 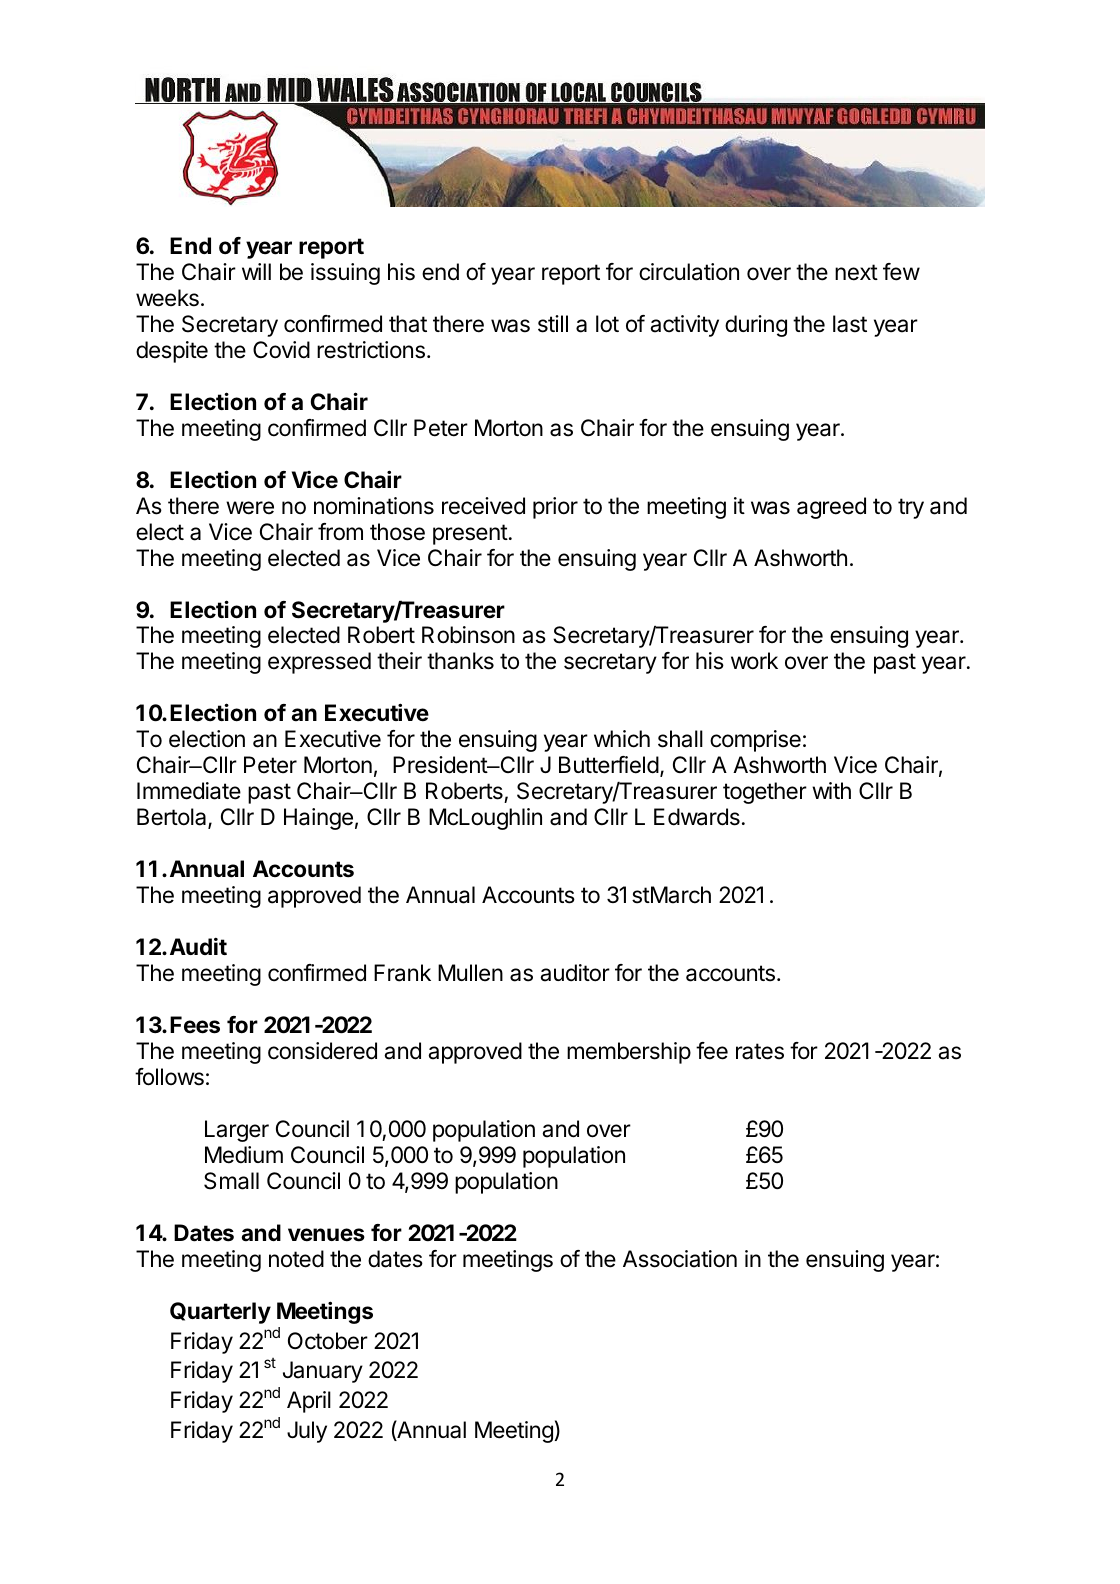 I want to click on rates, so click(x=760, y=1051).
